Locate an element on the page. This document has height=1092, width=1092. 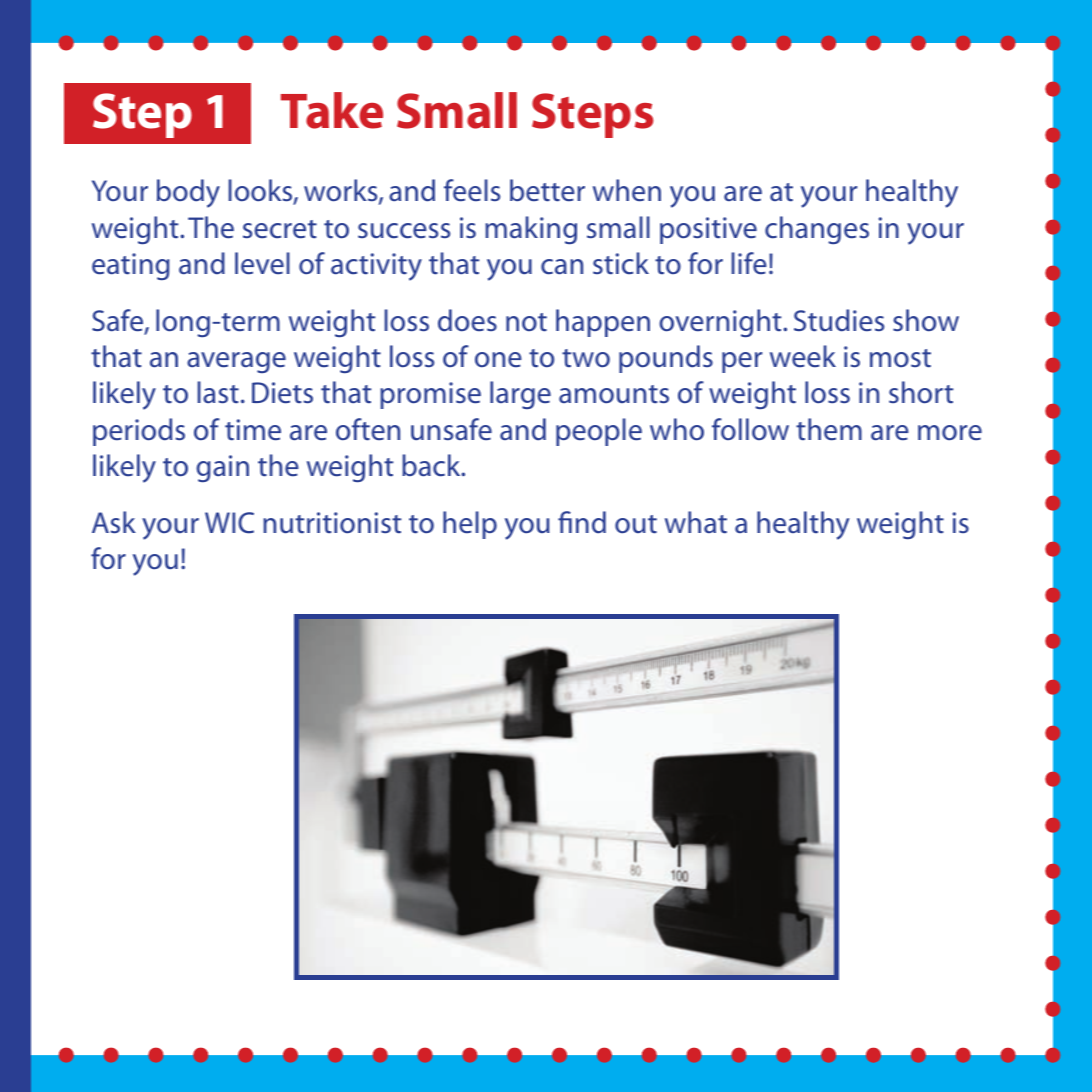
last is located at coordinates (218, 392).
